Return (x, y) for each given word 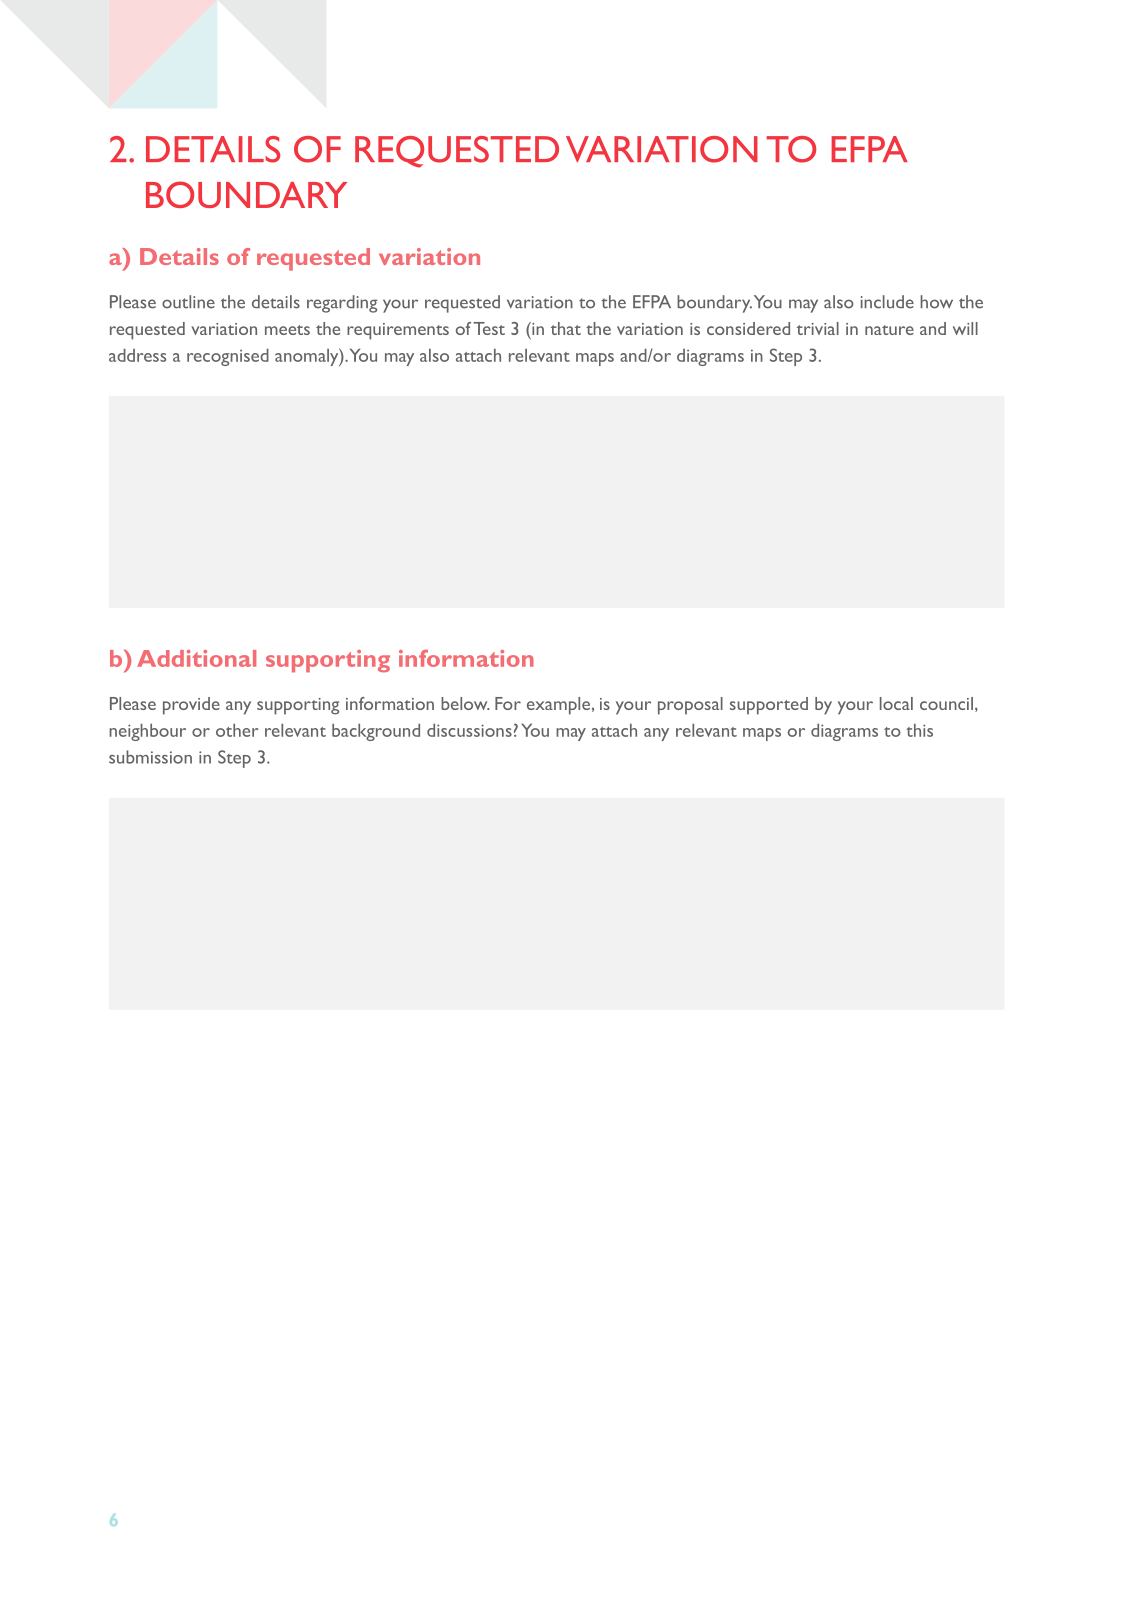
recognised (228, 357)
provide (191, 706)
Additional (196, 658)
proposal (690, 706)
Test (489, 328)
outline (188, 302)
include (887, 302)
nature (889, 330)
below (465, 703)
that (566, 328)
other (237, 730)
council (946, 703)
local (896, 703)
